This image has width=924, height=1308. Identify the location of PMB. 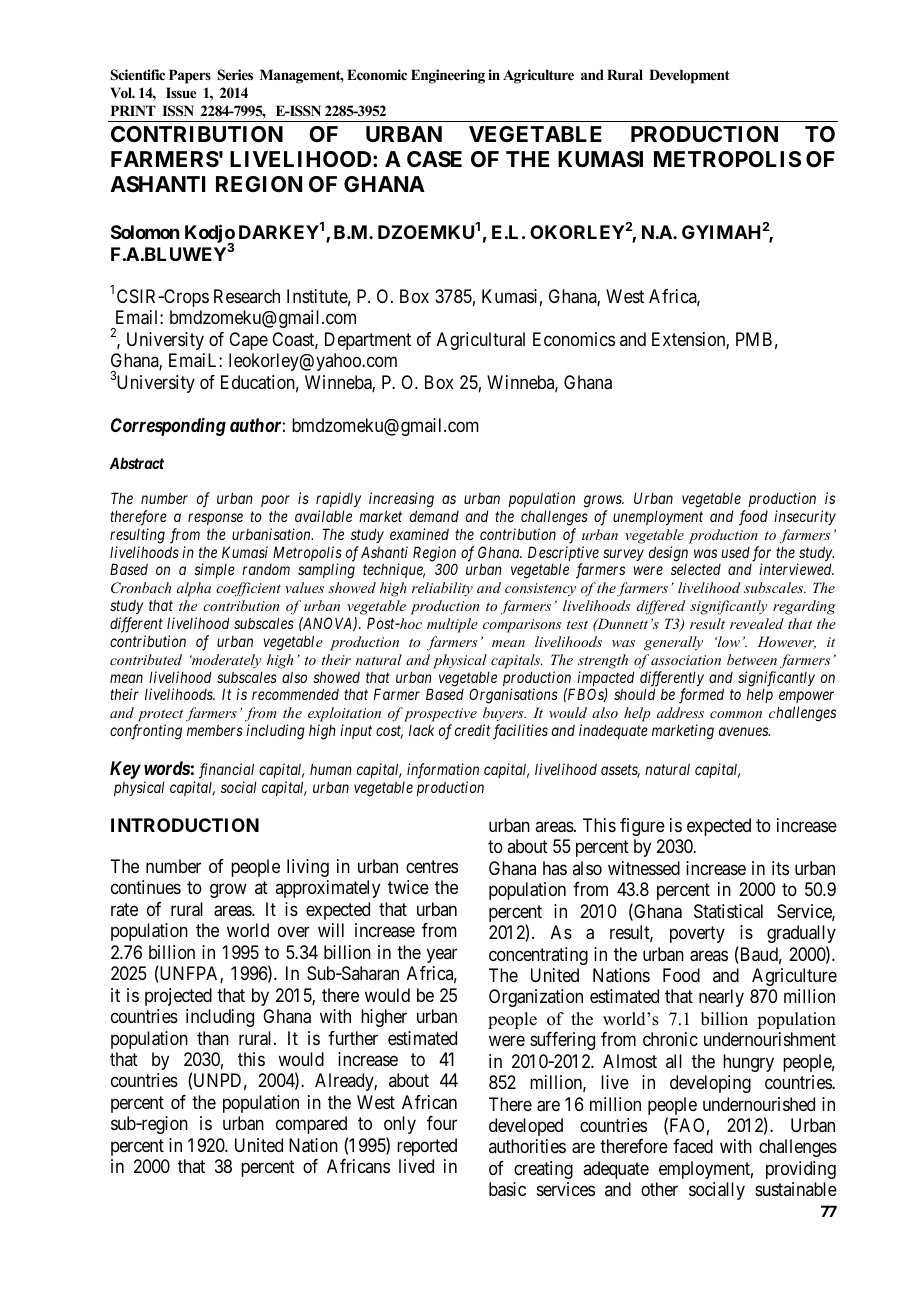
(754, 339).
